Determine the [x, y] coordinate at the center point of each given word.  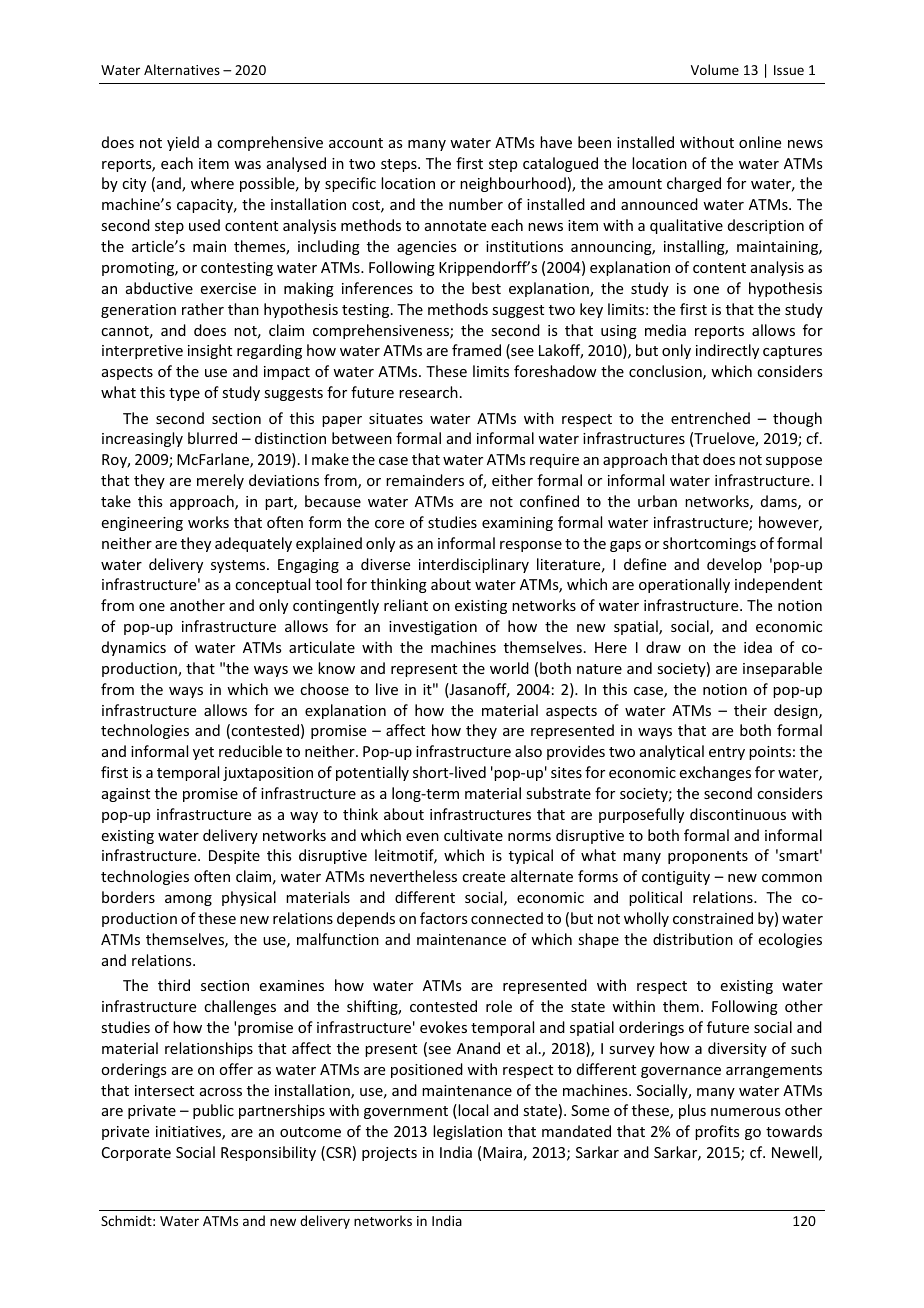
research [428, 392]
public [213, 1111]
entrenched [710, 418]
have [556, 142]
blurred [212, 438]
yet [203, 753]
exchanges [715, 773]
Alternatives [182, 69]
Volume [715, 69]
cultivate [473, 835]
